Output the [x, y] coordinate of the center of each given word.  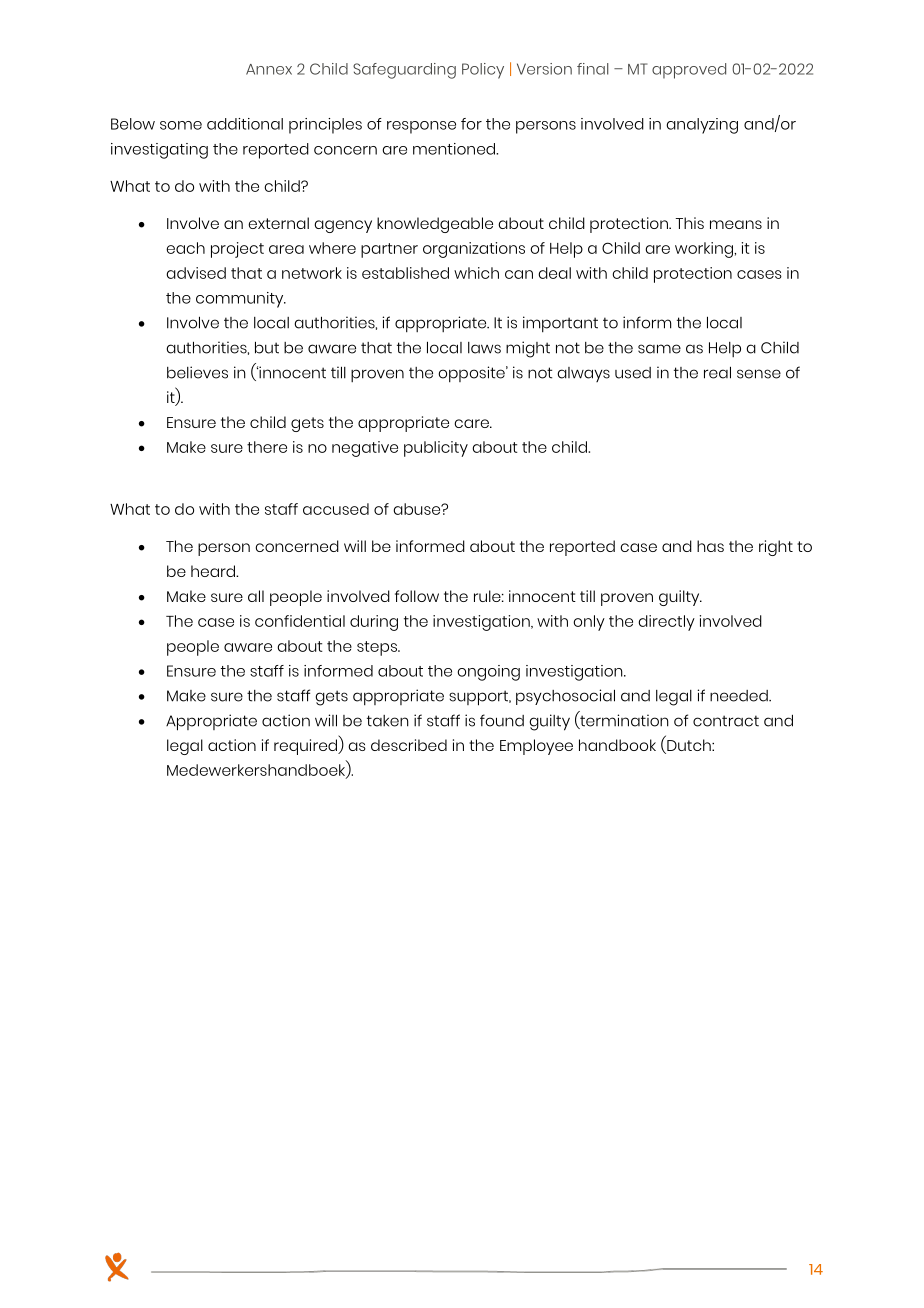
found [502, 720]
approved [689, 71]
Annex [269, 69]
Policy [483, 71]
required [307, 747]
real [717, 372]
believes [197, 372]
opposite [473, 374]
